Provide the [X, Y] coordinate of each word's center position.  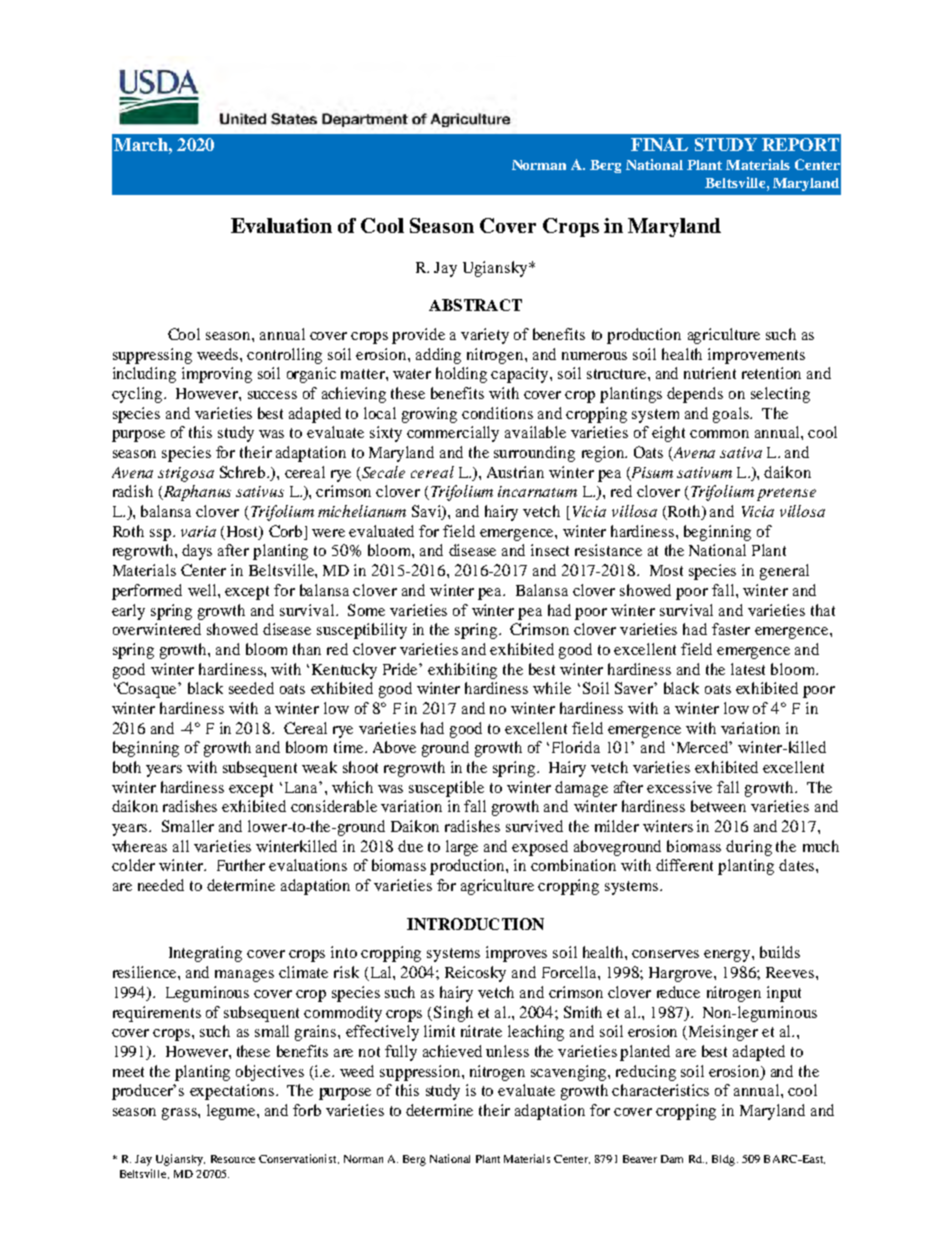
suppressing [152, 356]
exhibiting [462, 671]
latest [748, 669]
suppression [421, 1073]
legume [232, 1112]
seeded [251, 688]
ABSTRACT [475, 305]
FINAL [659, 144]
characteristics [660, 1090]
